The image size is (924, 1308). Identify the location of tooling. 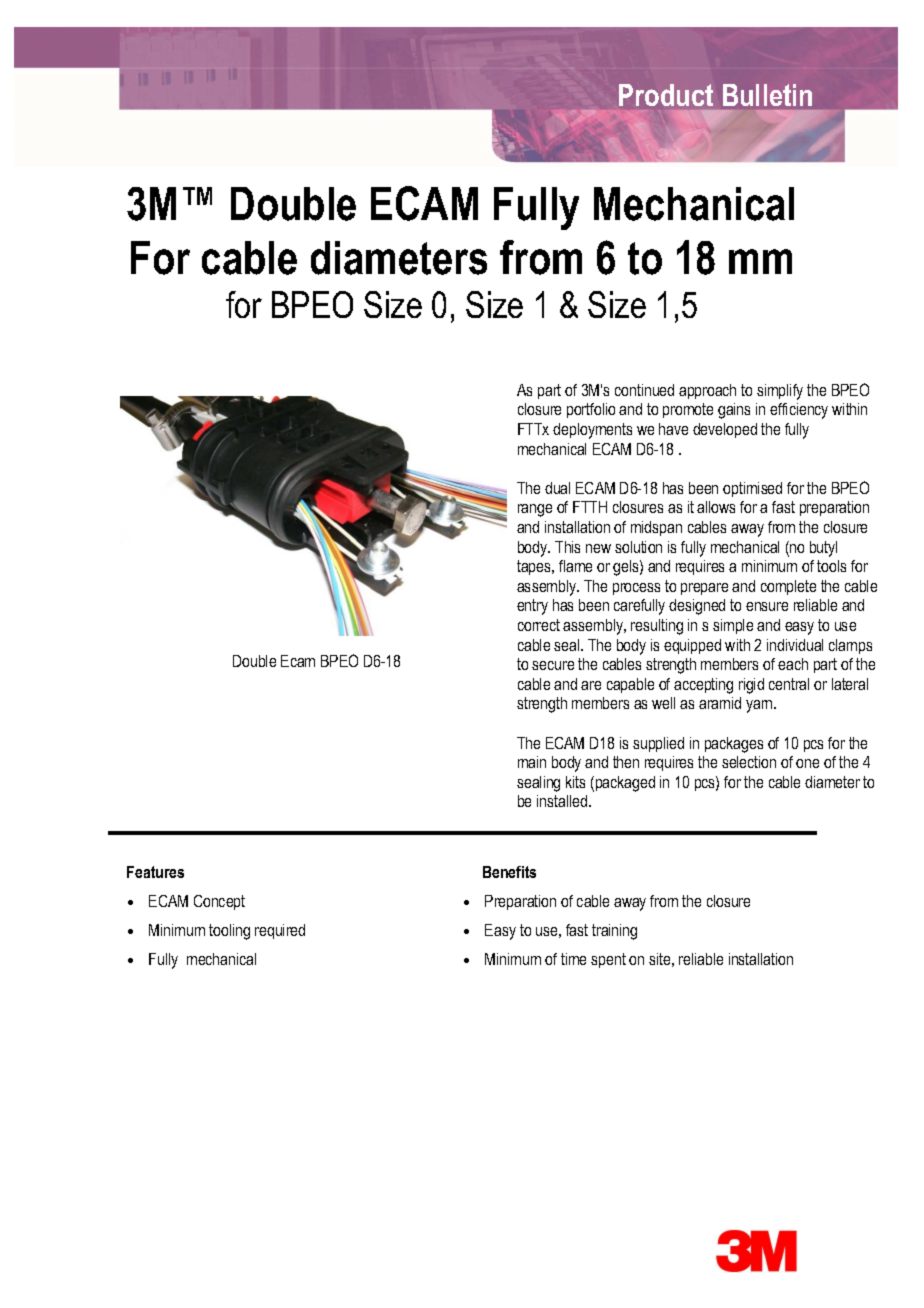
(229, 932).
